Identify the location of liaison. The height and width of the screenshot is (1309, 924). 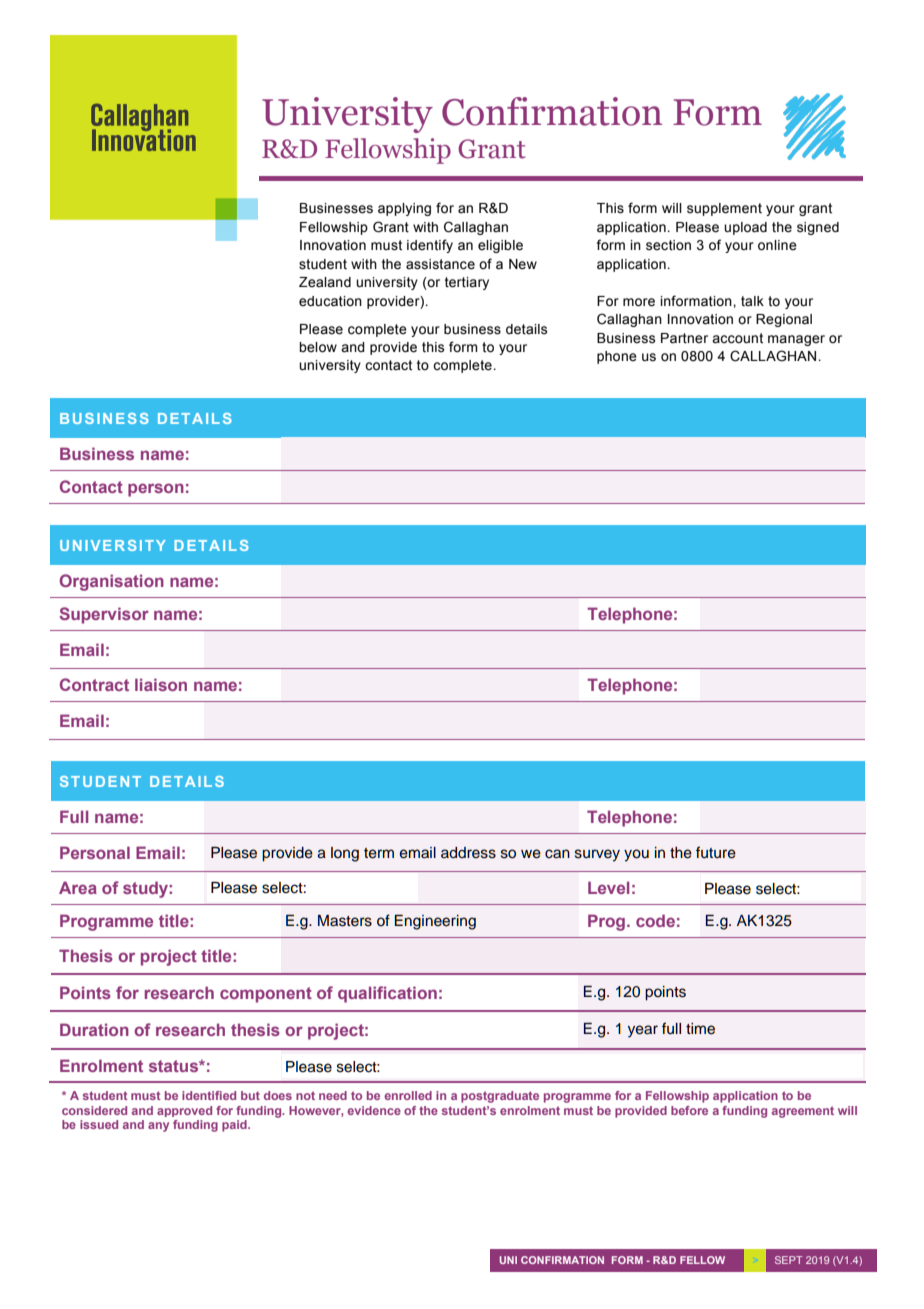
(161, 684).
